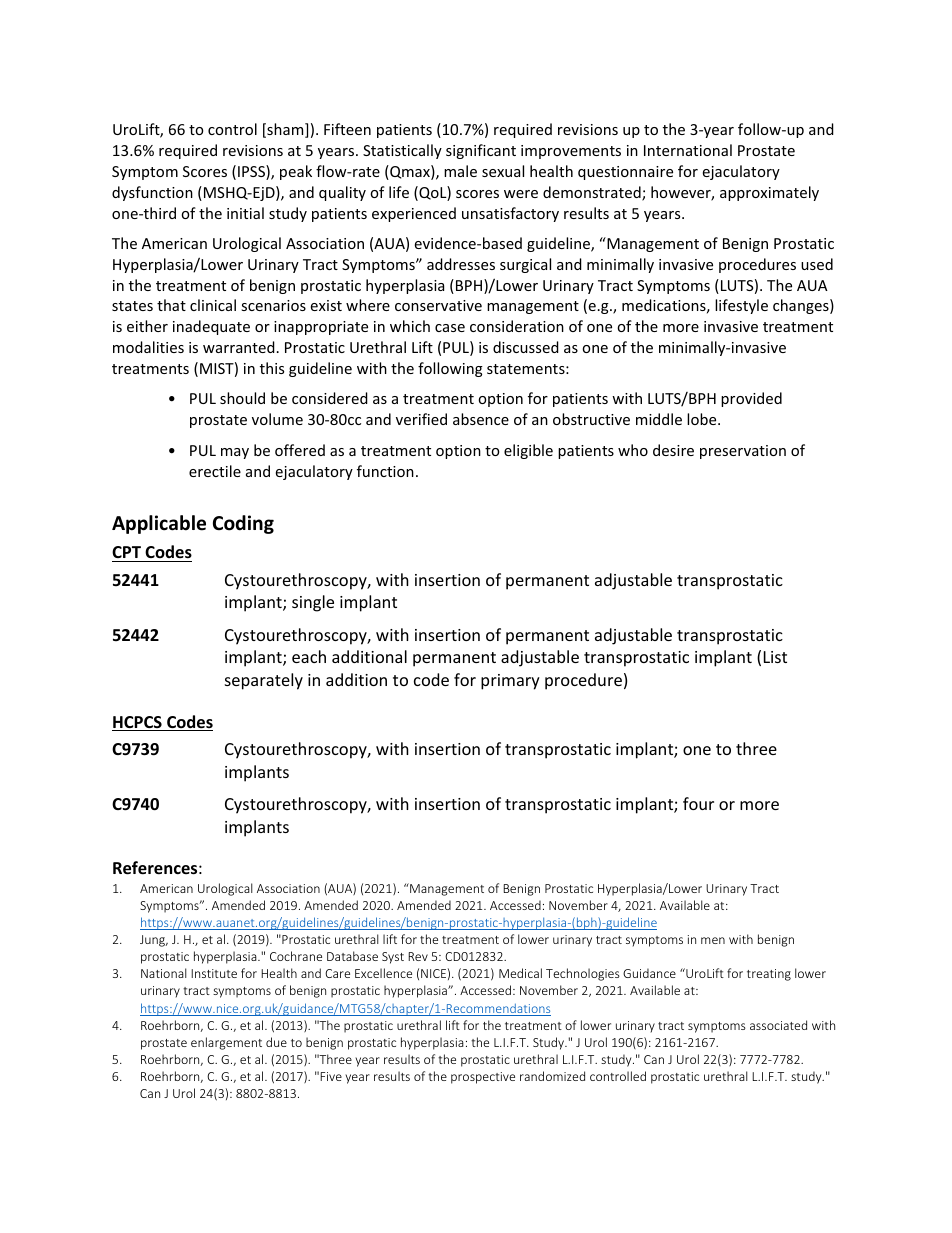 The width and height of the image is (952, 1233). What do you see at coordinates (528, 451) in the image?
I see `eligible` at bounding box center [528, 451].
